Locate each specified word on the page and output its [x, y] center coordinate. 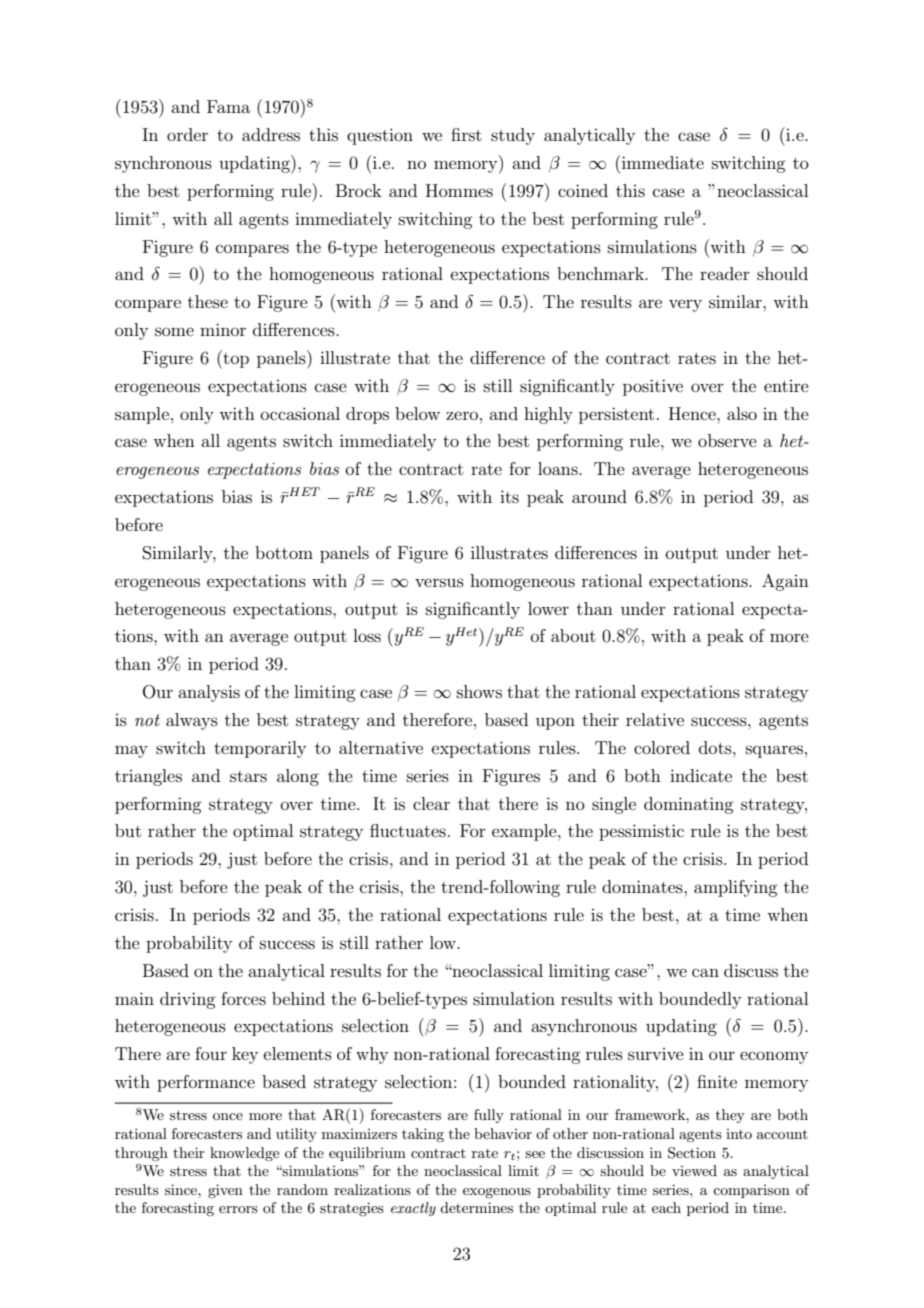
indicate [701, 775]
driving [187, 1000]
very [685, 305]
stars [248, 776]
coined [583, 190]
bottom [284, 552]
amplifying [735, 888]
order [187, 134]
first [466, 134]
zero [462, 415]
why [372, 1055]
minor [223, 329]
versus [439, 582]
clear [431, 803]
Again [785, 582]
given [225, 1191]
